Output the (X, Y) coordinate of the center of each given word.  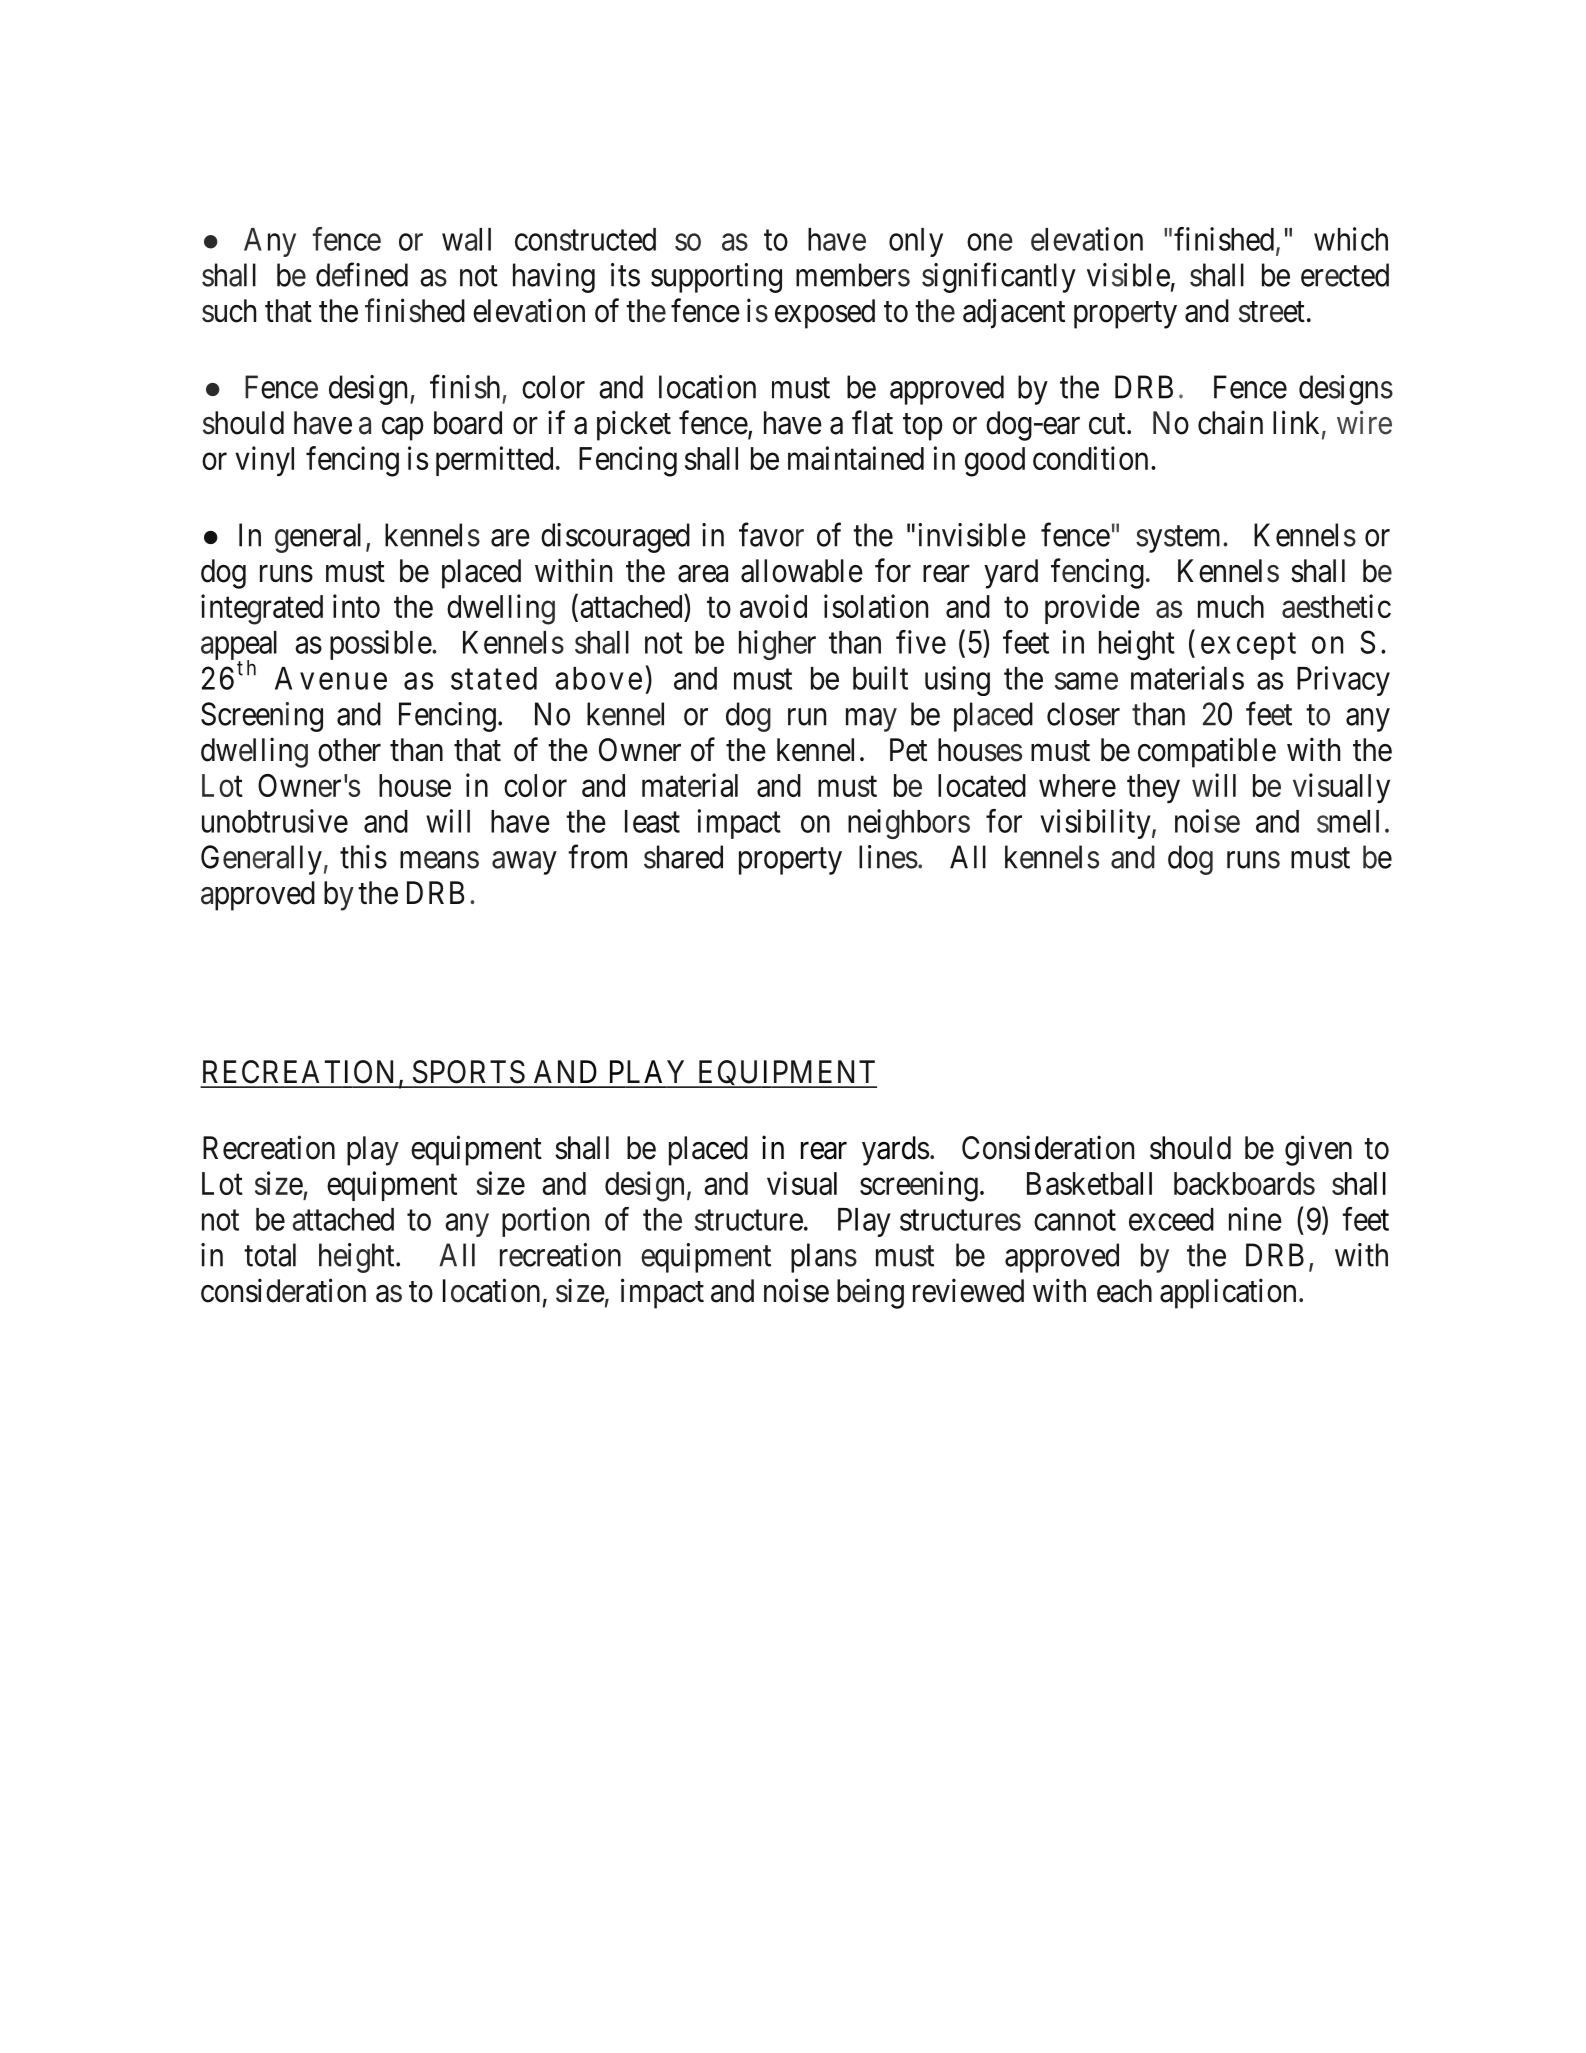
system (1180, 539)
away (524, 863)
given (1318, 1150)
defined (362, 275)
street (1272, 312)
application (1228, 1293)
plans (824, 1258)
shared (683, 857)
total (270, 1255)
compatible (1207, 752)
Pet (908, 750)
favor (771, 535)
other (349, 750)
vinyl (264, 461)
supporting (716, 278)
